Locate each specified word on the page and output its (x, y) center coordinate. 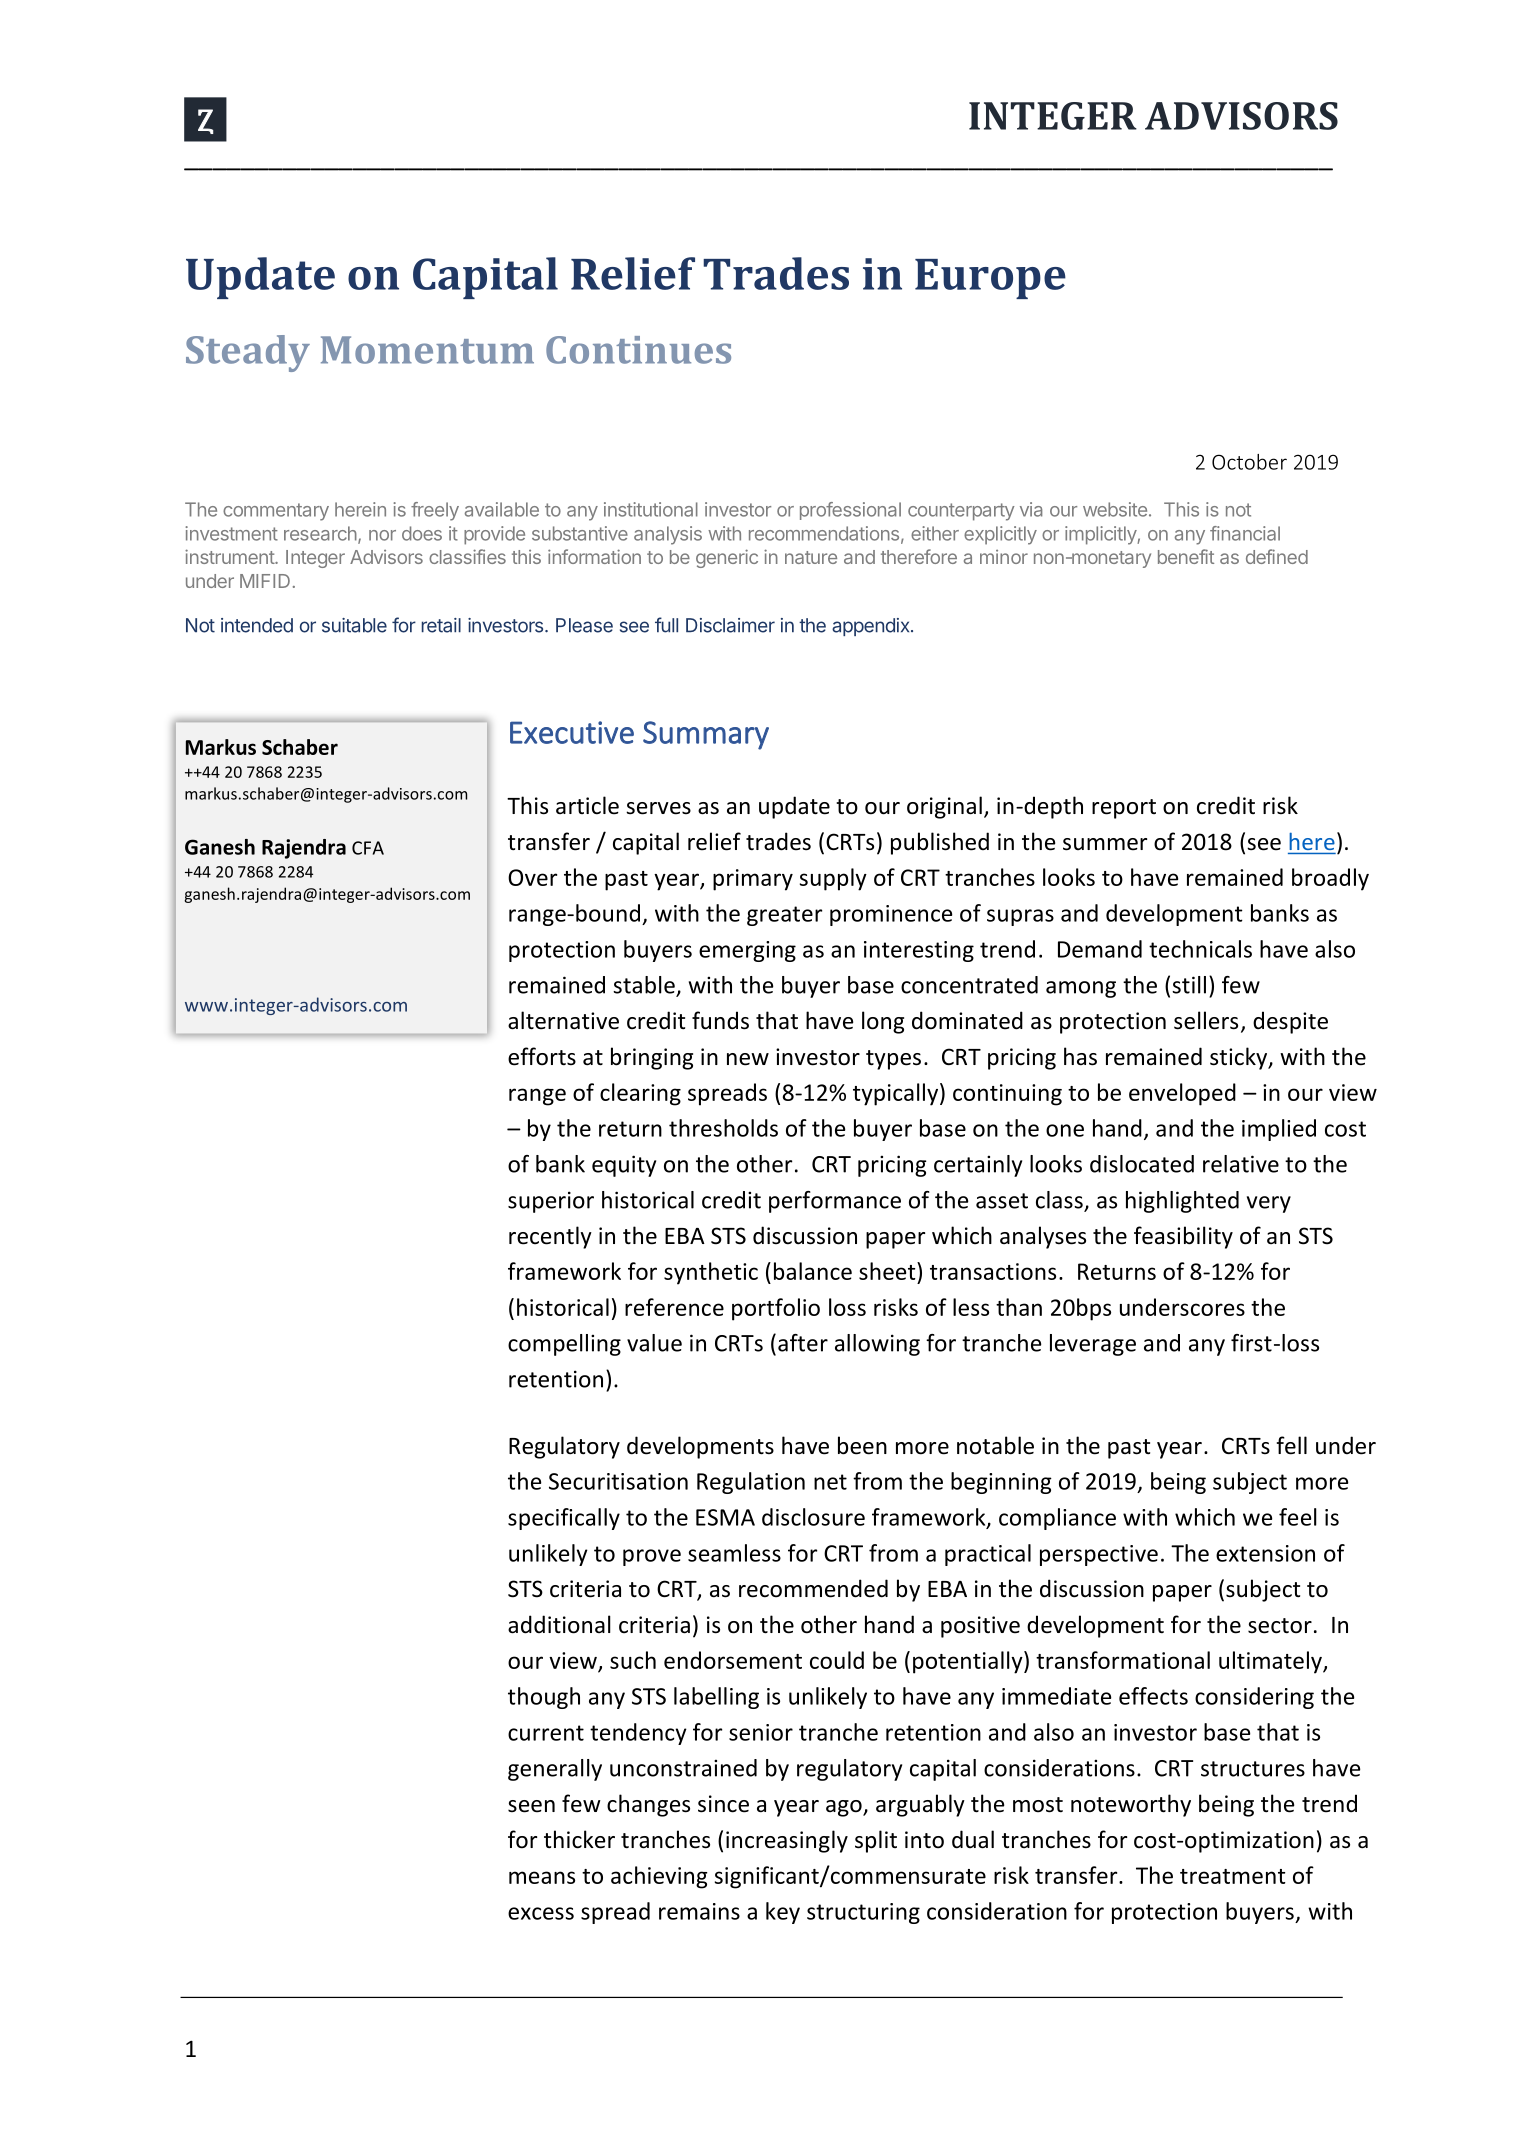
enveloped (1182, 1094)
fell (1292, 1445)
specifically (564, 1519)
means (542, 1877)
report (1124, 809)
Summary (706, 735)
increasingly (787, 1841)
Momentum (427, 350)
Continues (638, 350)
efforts (542, 1056)
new (748, 1059)
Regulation (751, 1483)
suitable (354, 625)
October (1249, 462)
